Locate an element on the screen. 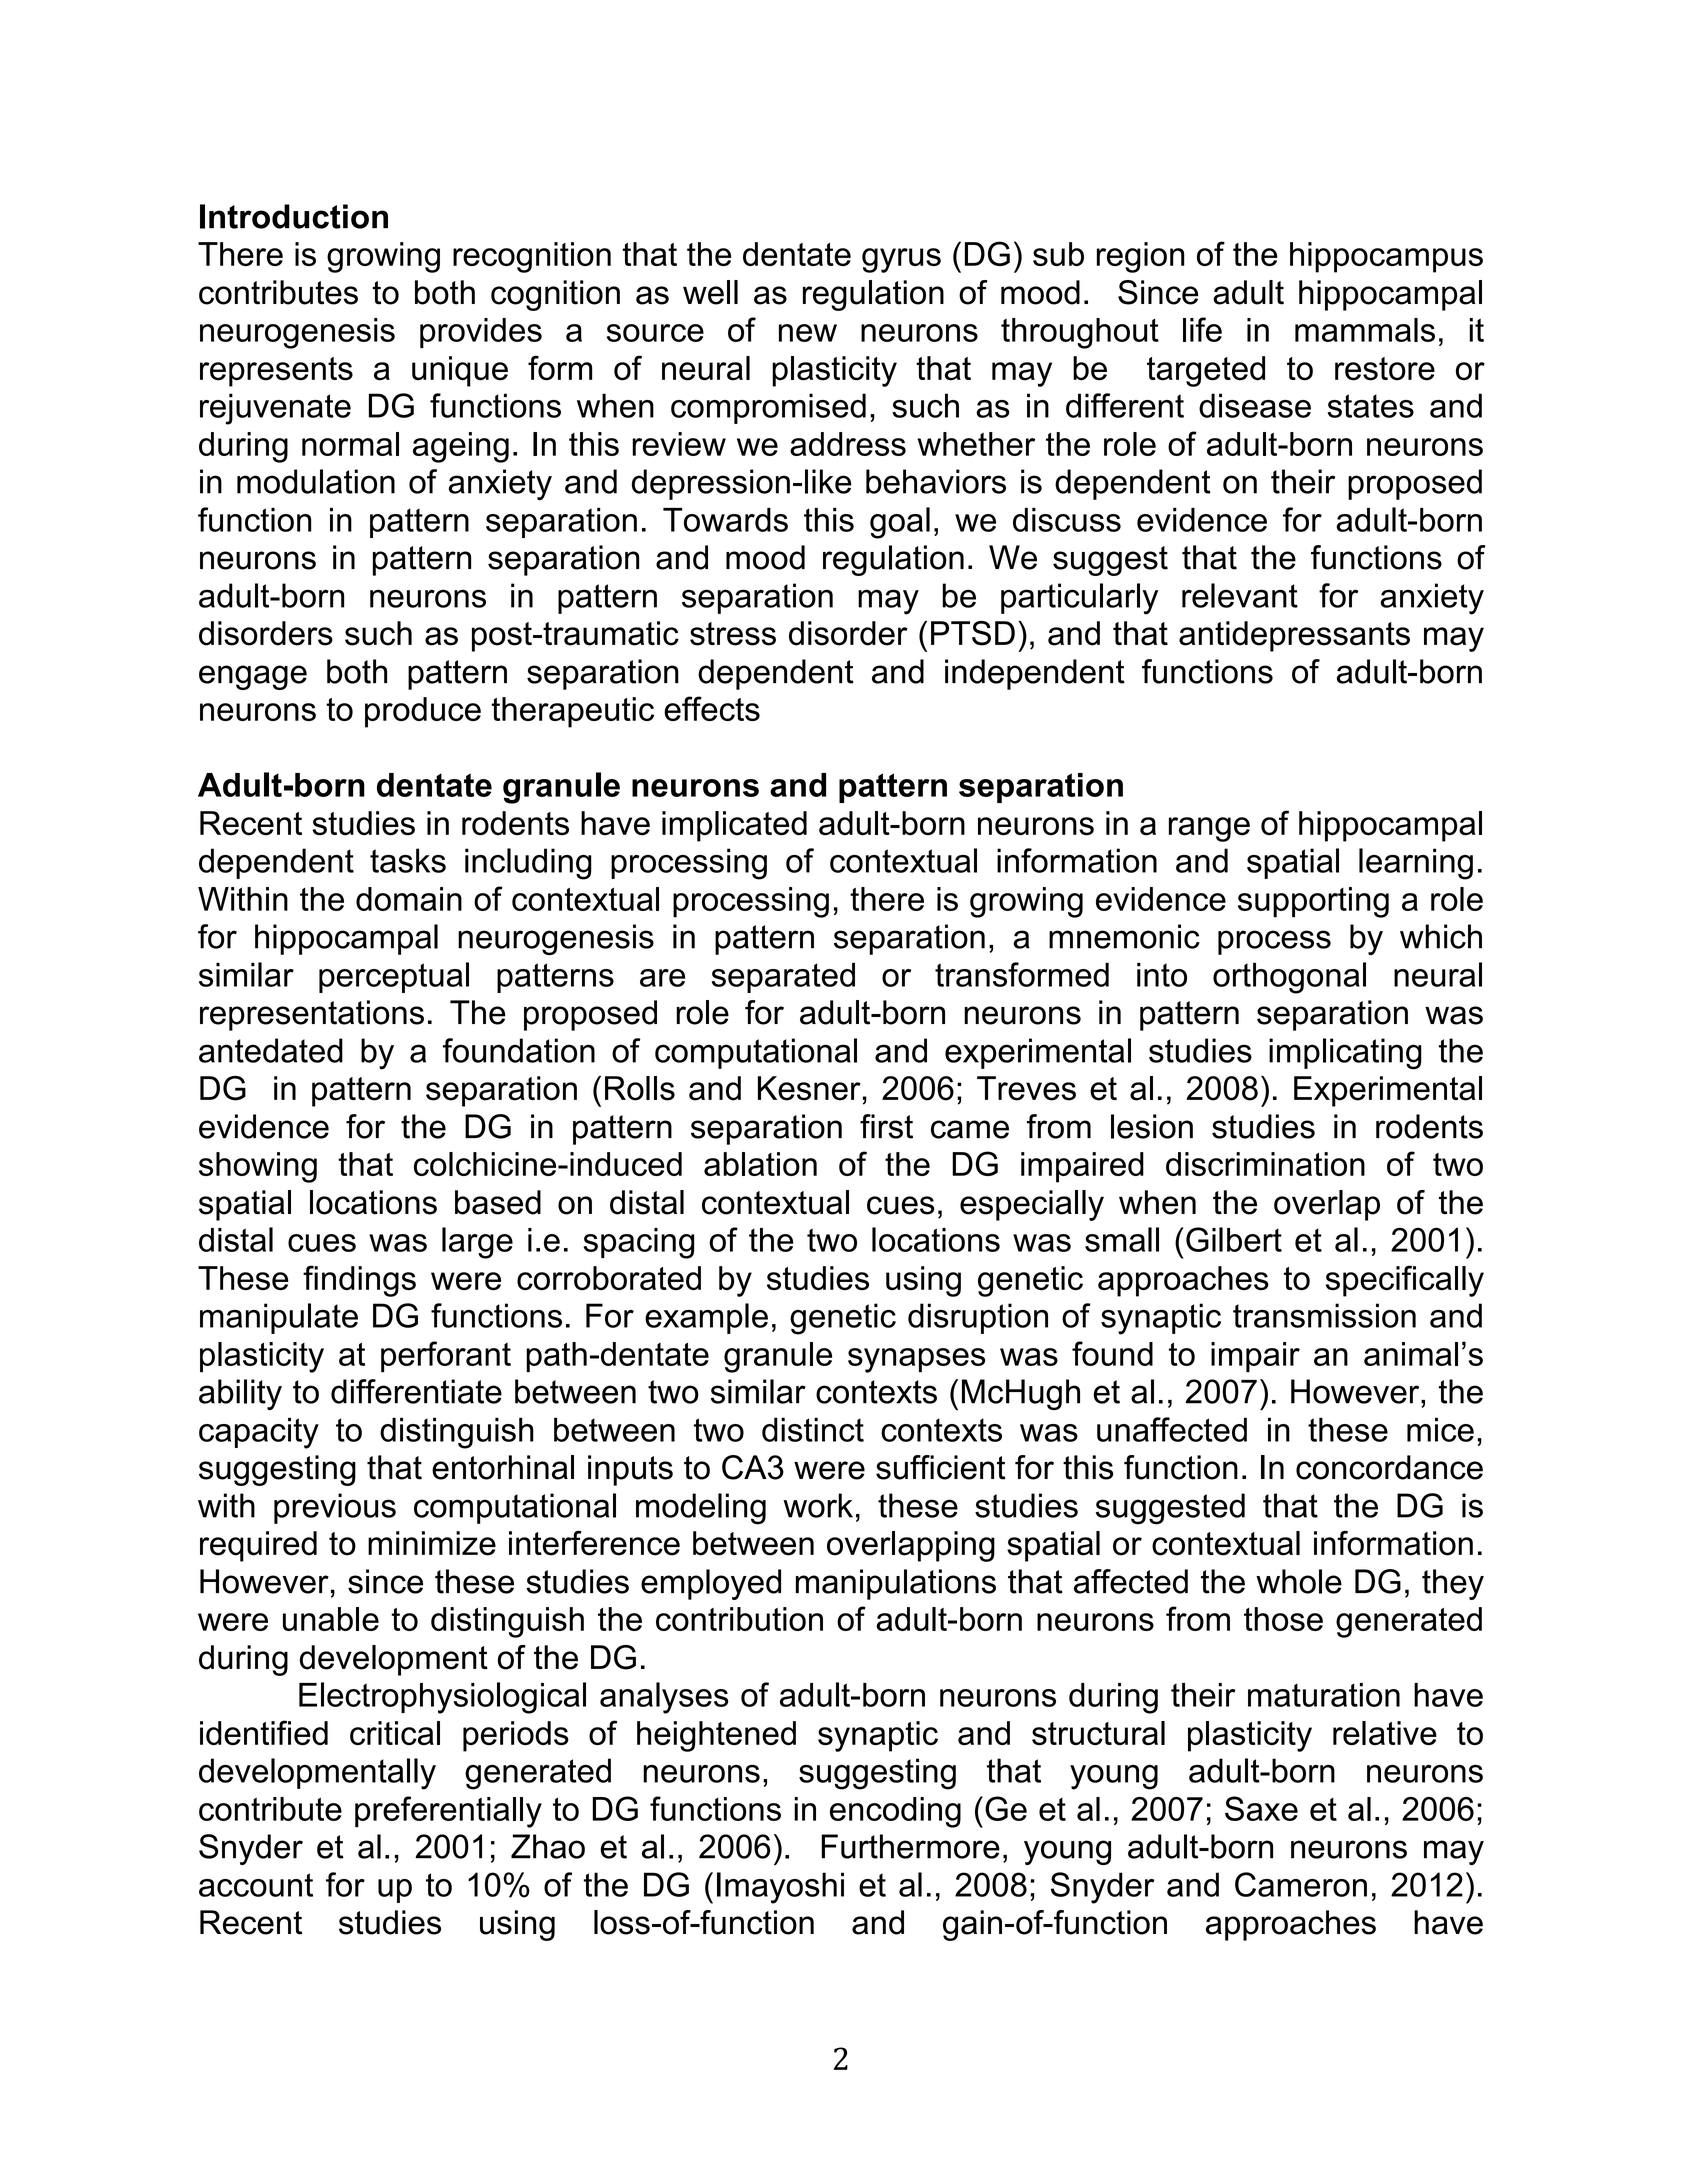 This screenshot has width=1682, height=2176. gyrus is located at coordinates (901, 260).
